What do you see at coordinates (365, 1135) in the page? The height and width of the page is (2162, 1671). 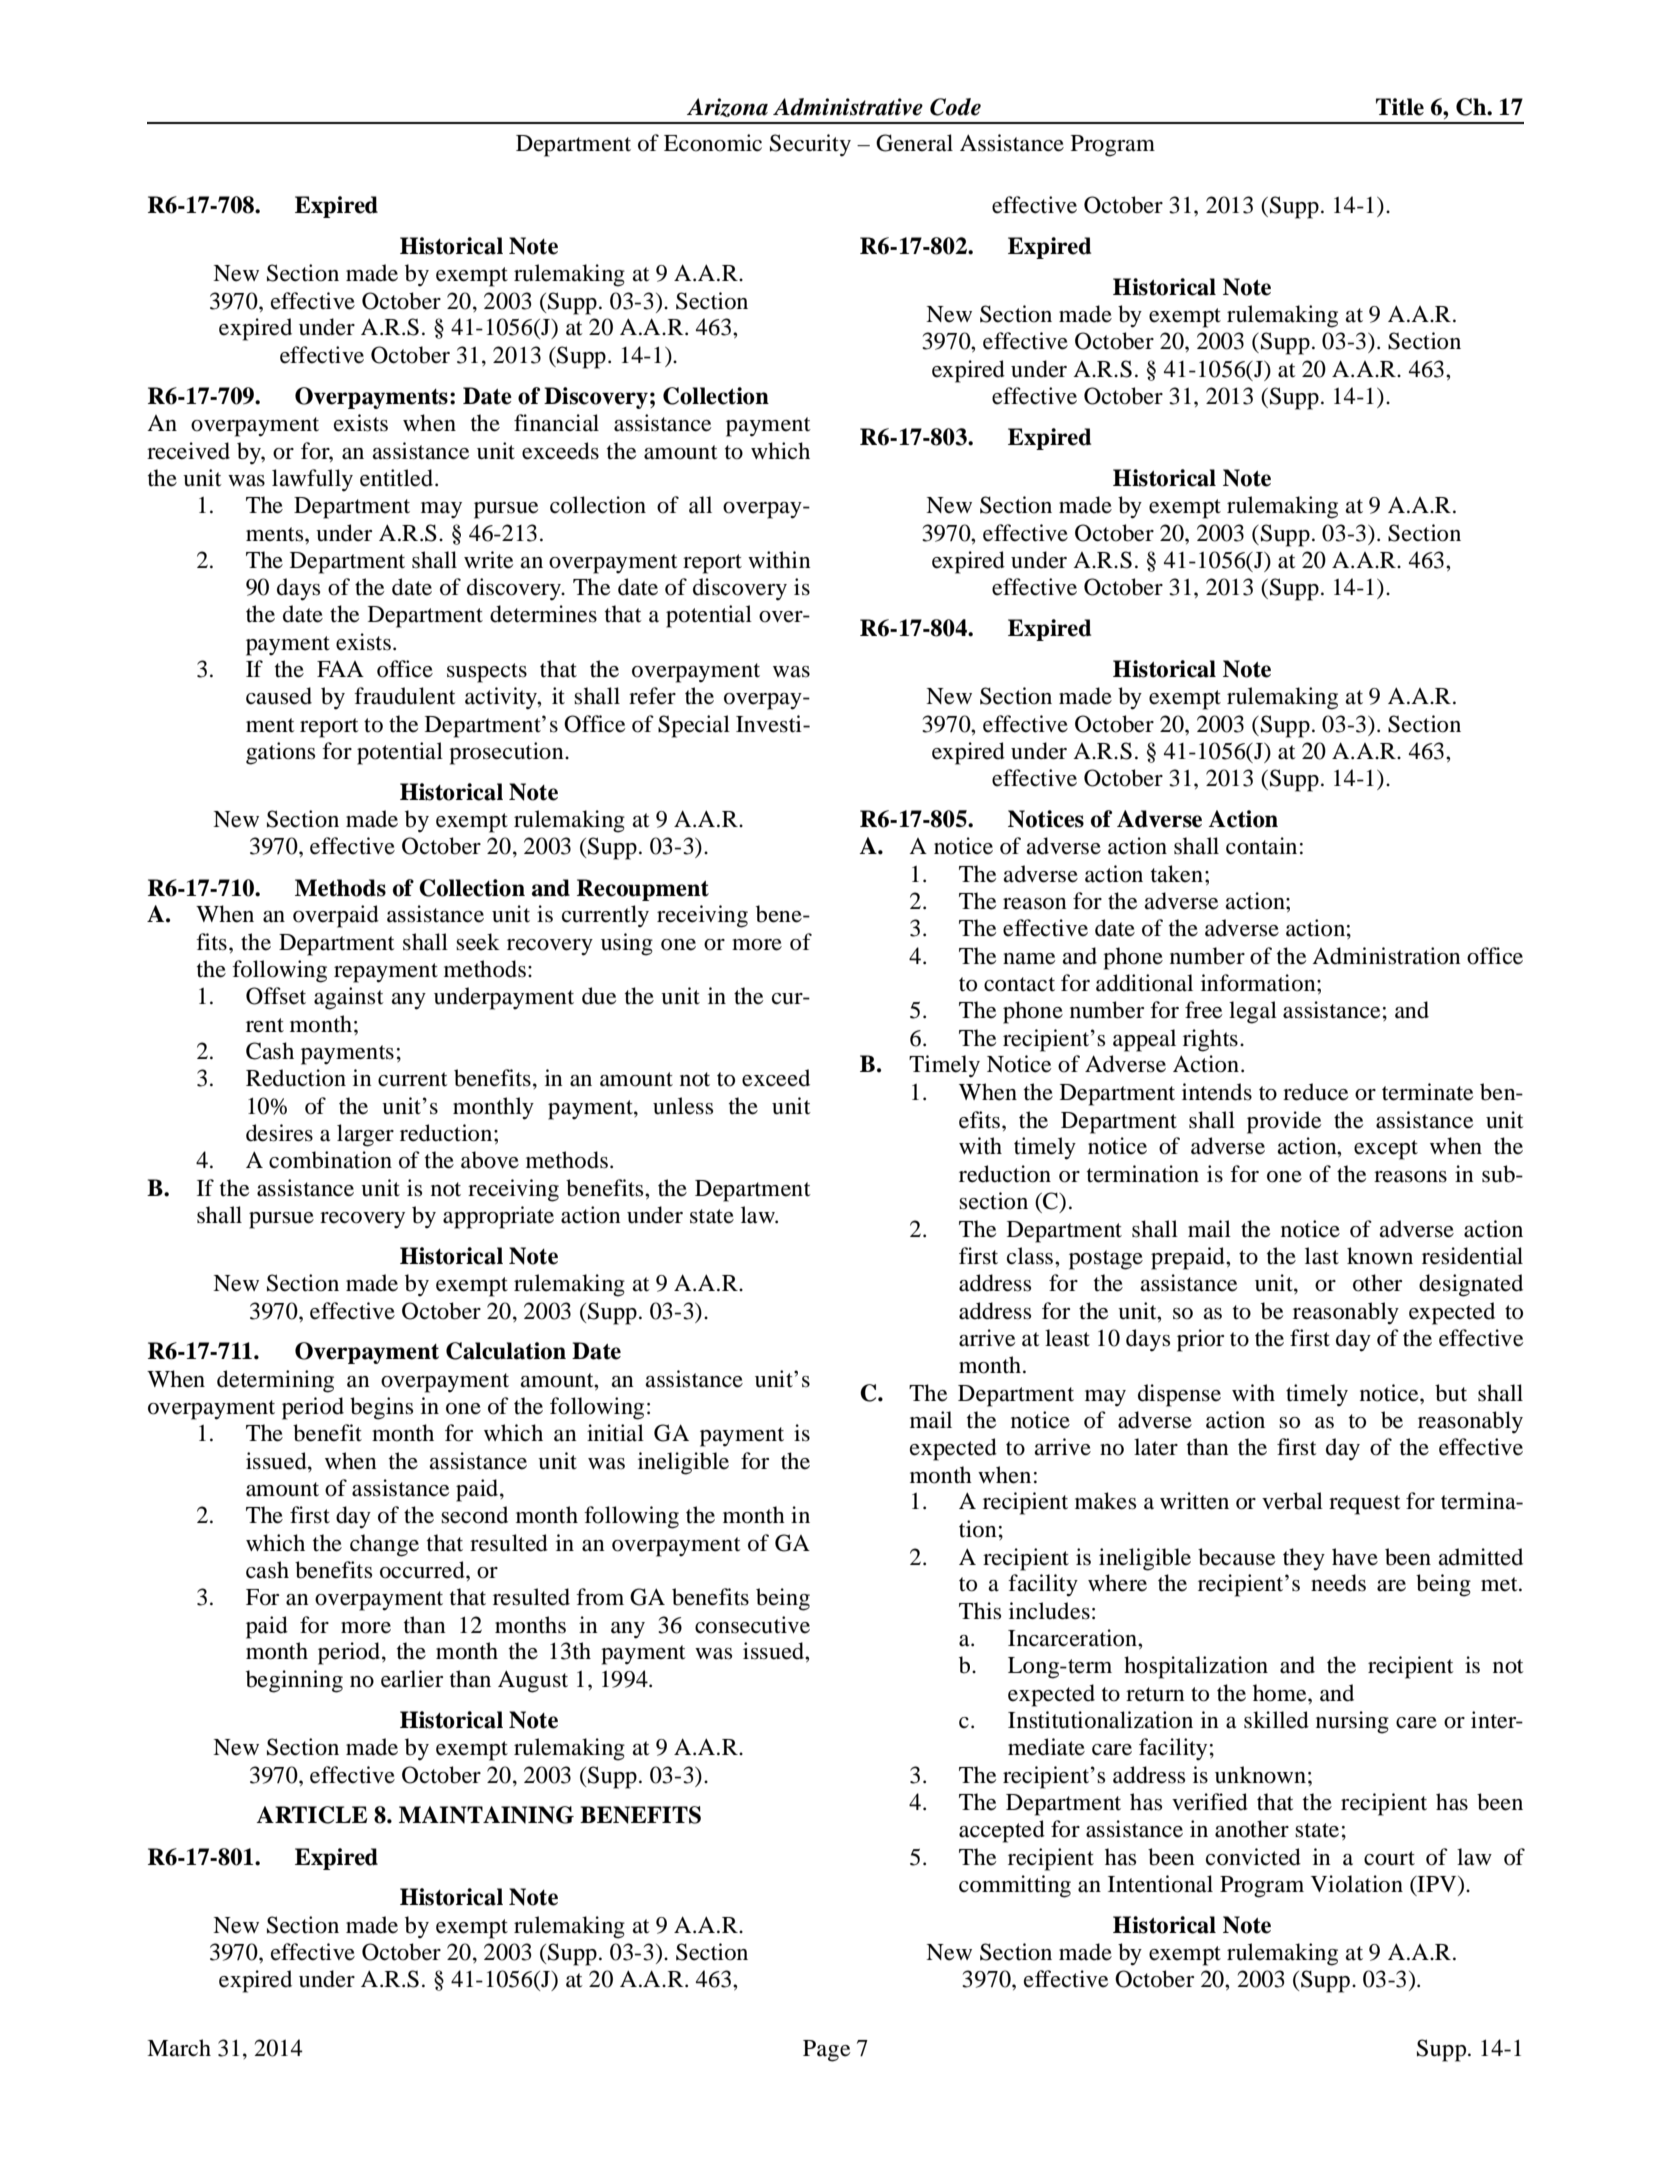 I see `larger` at bounding box center [365, 1135].
